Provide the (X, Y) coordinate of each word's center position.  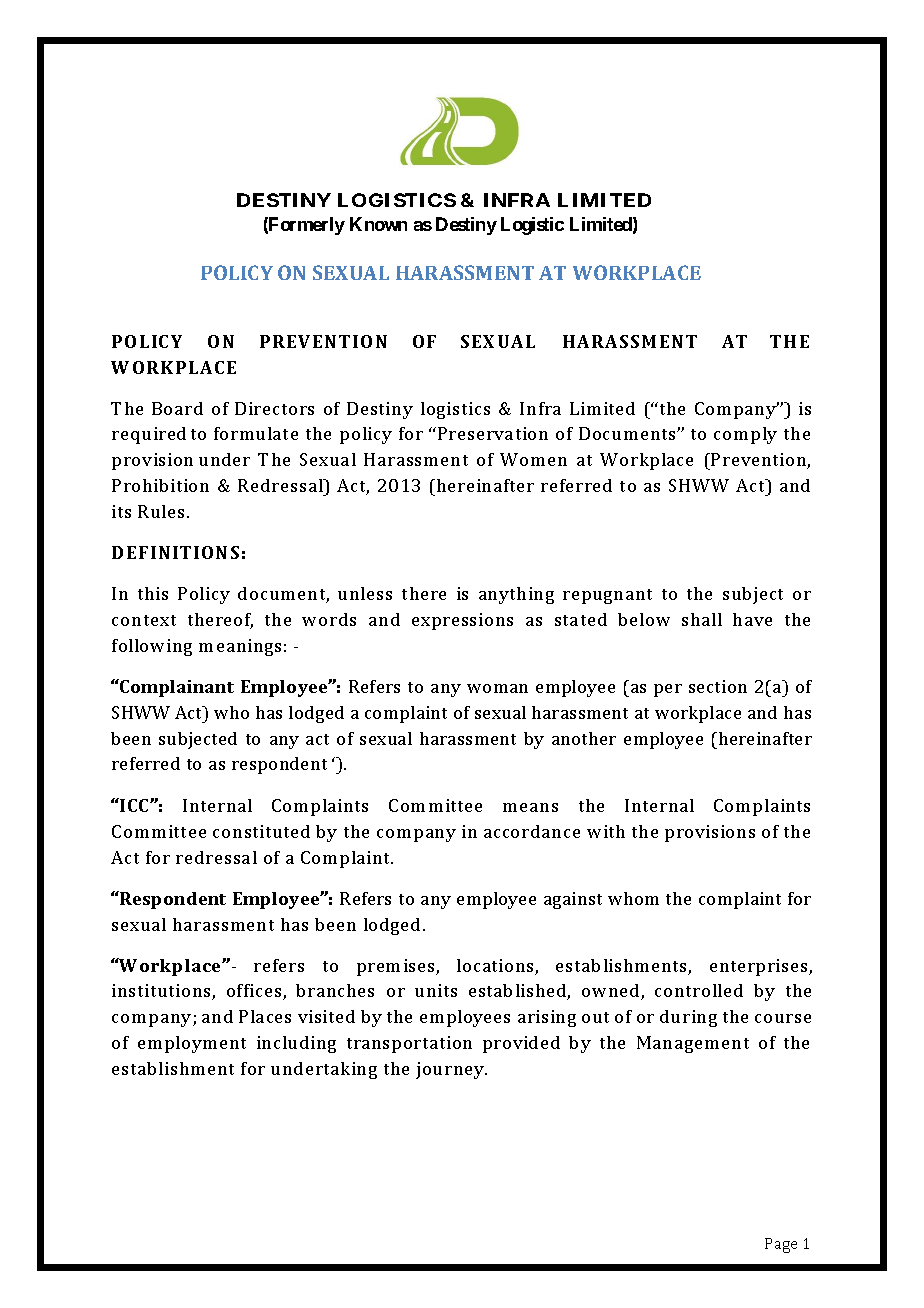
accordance (532, 831)
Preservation (493, 433)
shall (702, 619)
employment (192, 1044)
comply (745, 435)
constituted (261, 831)
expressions (462, 621)
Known (378, 224)
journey (451, 1070)
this (153, 593)
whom (633, 898)
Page (781, 1245)
